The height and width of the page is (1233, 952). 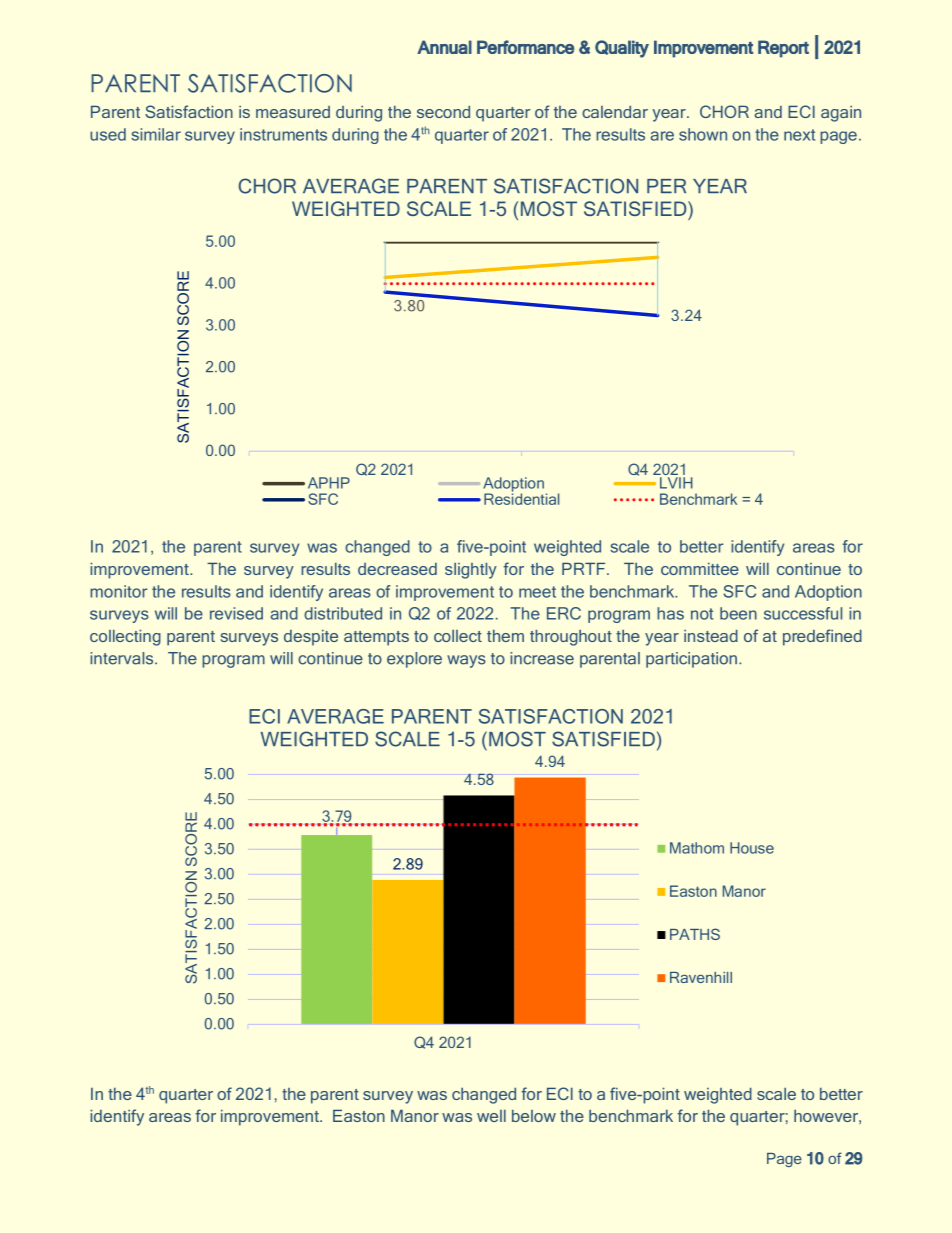 What do you see at coordinates (156, 134) in the page?
I see `similar` at bounding box center [156, 134].
